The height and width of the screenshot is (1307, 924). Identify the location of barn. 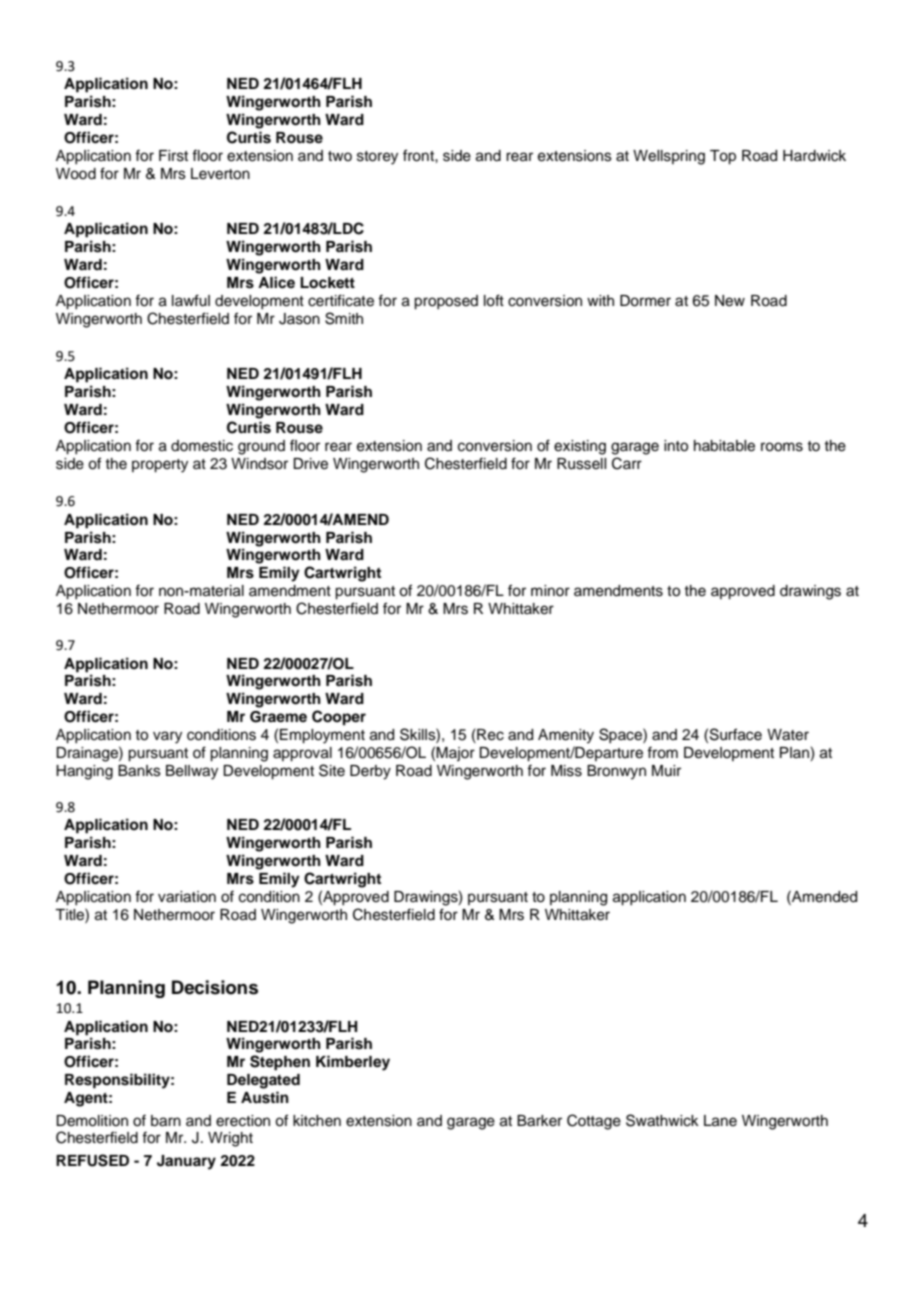
(166, 1121).
